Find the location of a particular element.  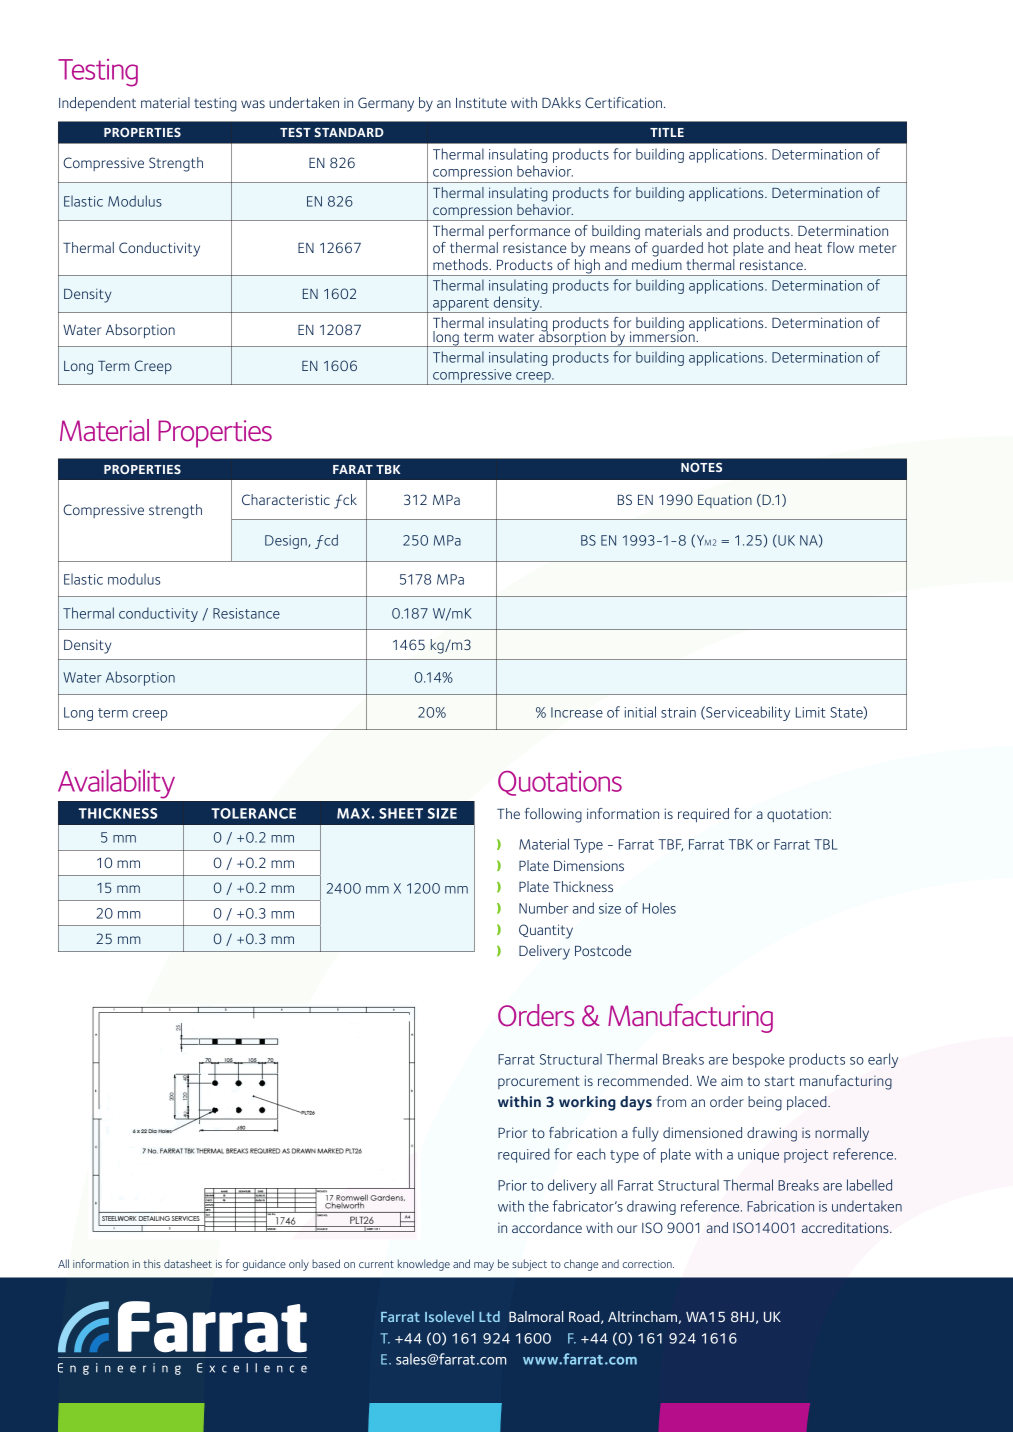

NOTES is located at coordinates (701, 467).
